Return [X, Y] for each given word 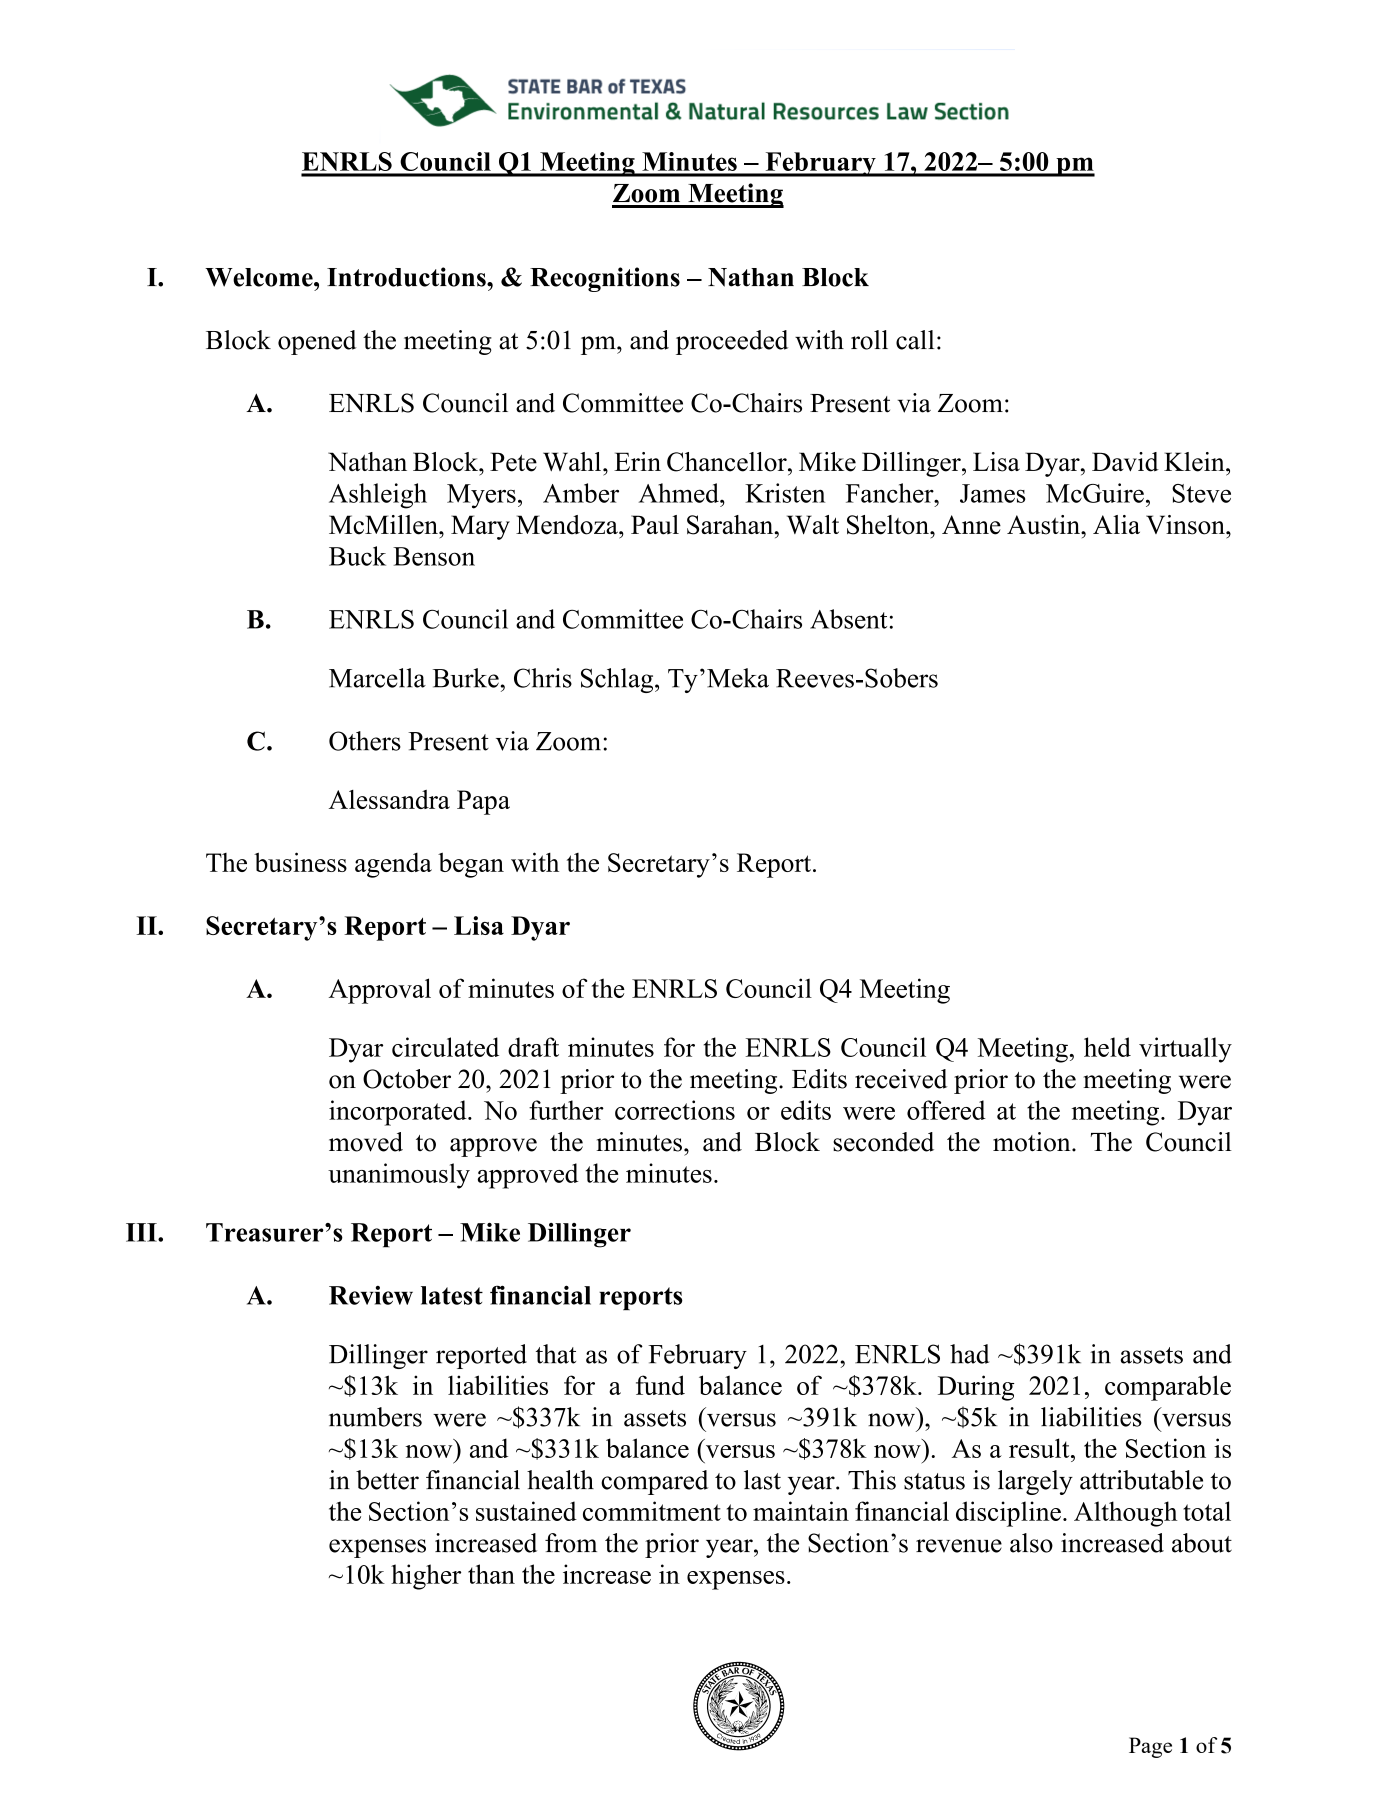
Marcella [377, 678]
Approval [380, 991]
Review [371, 1295]
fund [660, 1385]
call [915, 340]
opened [317, 342]
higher [426, 1577]
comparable [1168, 1388]
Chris [543, 678]
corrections [675, 1110]
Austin [1044, 525]
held [1107, 1047]
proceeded [732, 342]
